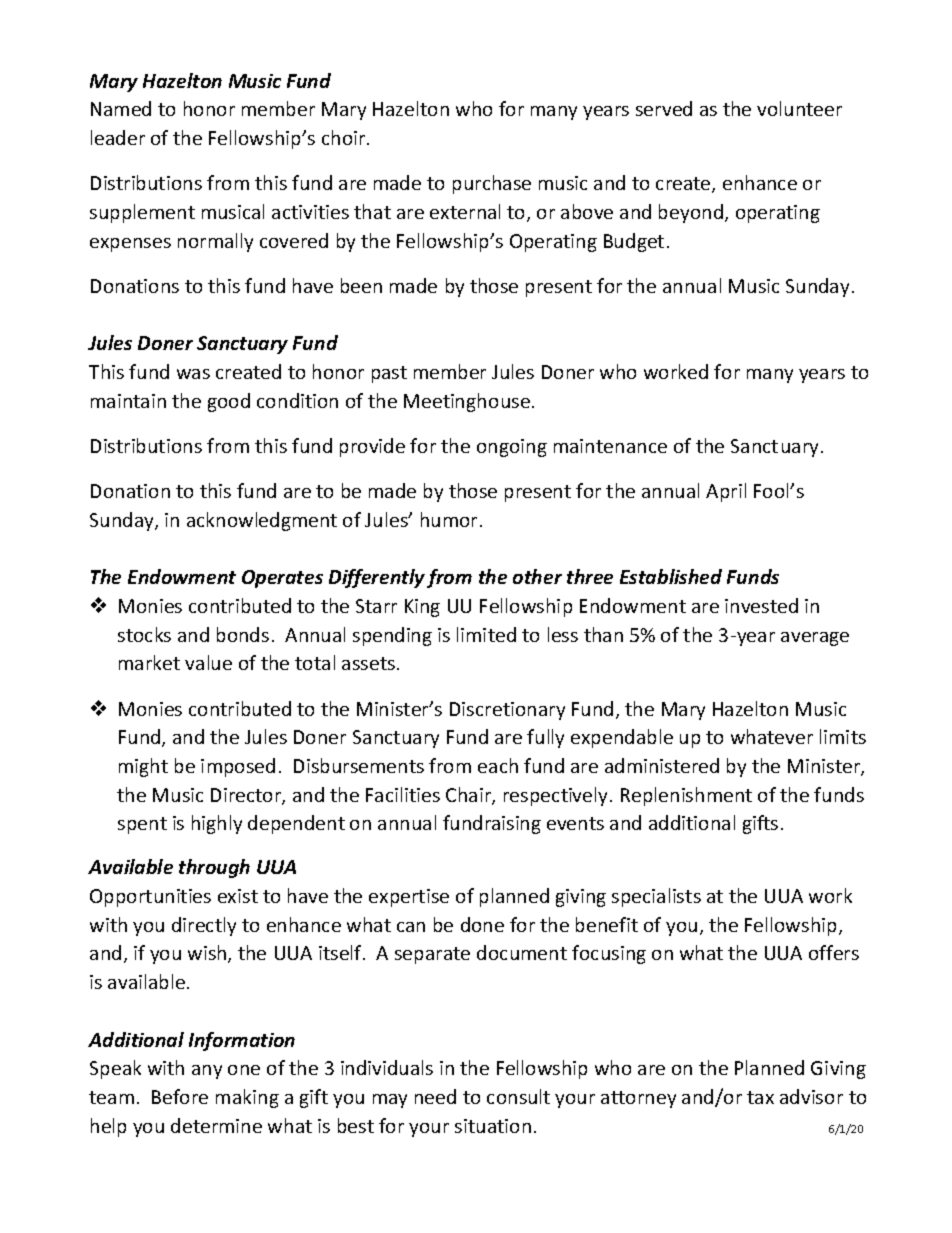  What do you see at coordinates (243, 634) in the page?
I see `bonds` at bounding box center [243, 634].
